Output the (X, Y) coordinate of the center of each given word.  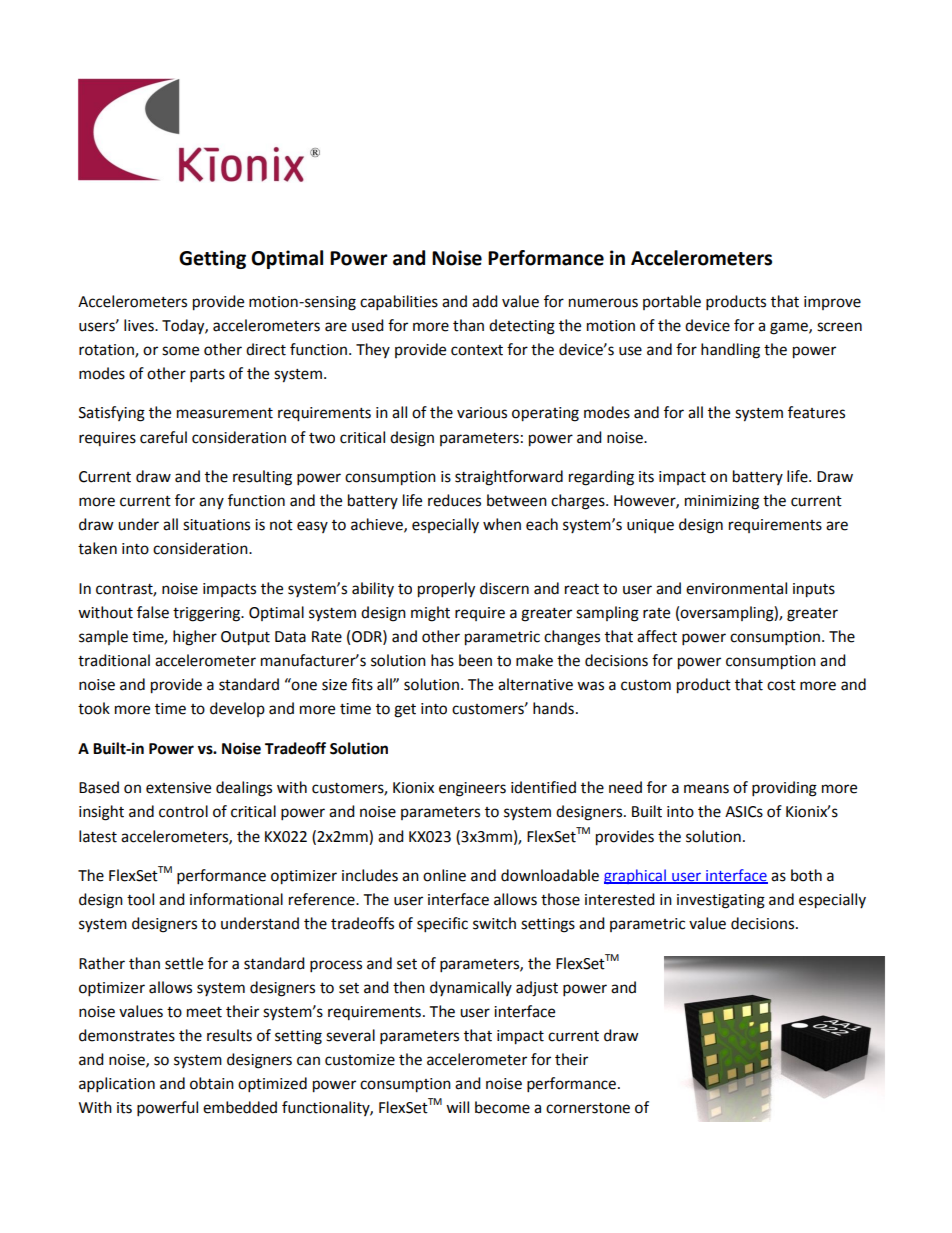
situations (216, 525)
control (183, 811)
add (485, 301)
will (457, 1107)
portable (672, 302)
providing (784, 789)
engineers (472, 789)
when (502, 524)
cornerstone (588, 1108)
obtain (212, 1083)
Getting (212, 259)
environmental (736, 588)
